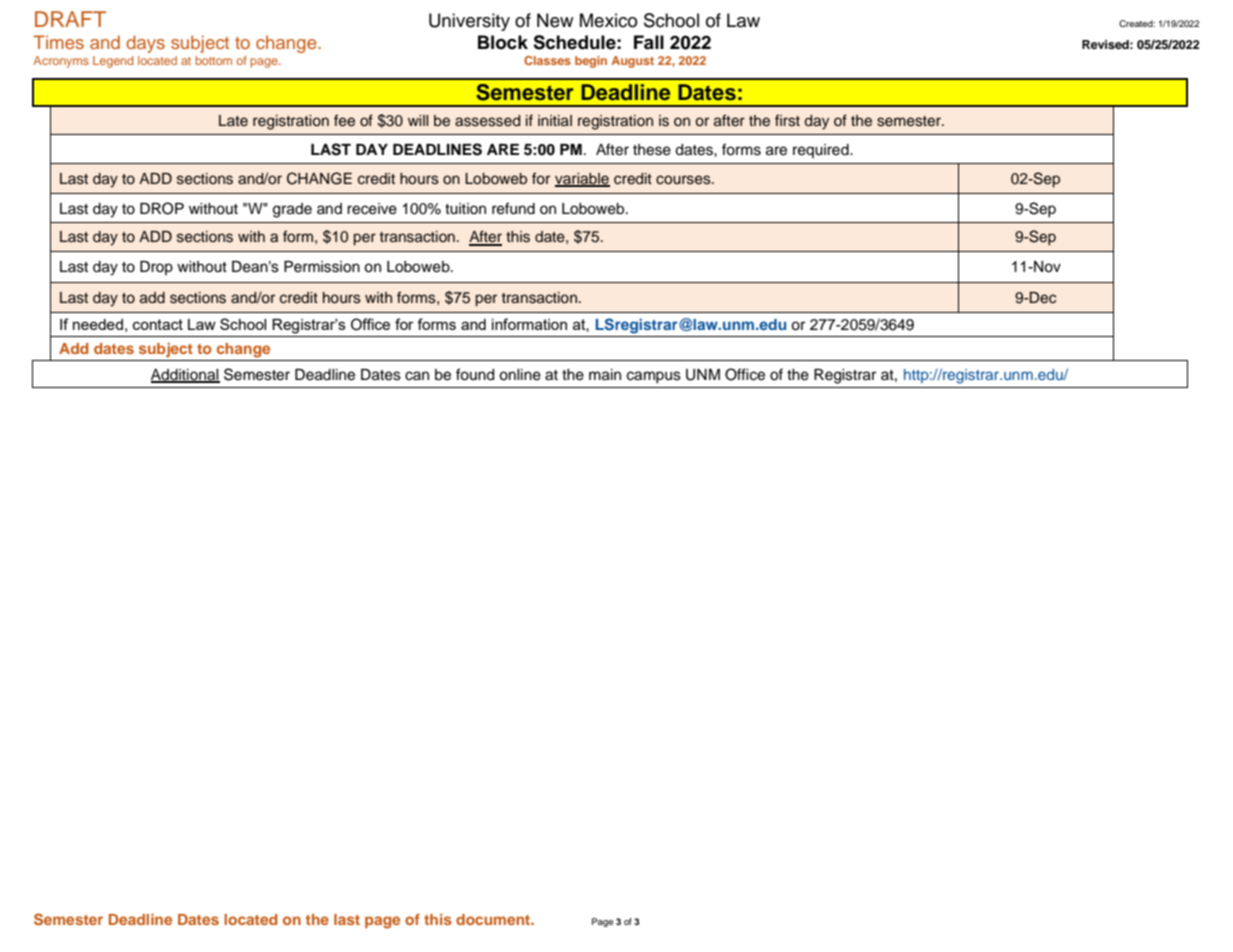 This page has height=952, width=1233. I want to click on days, so click(145, 44).
